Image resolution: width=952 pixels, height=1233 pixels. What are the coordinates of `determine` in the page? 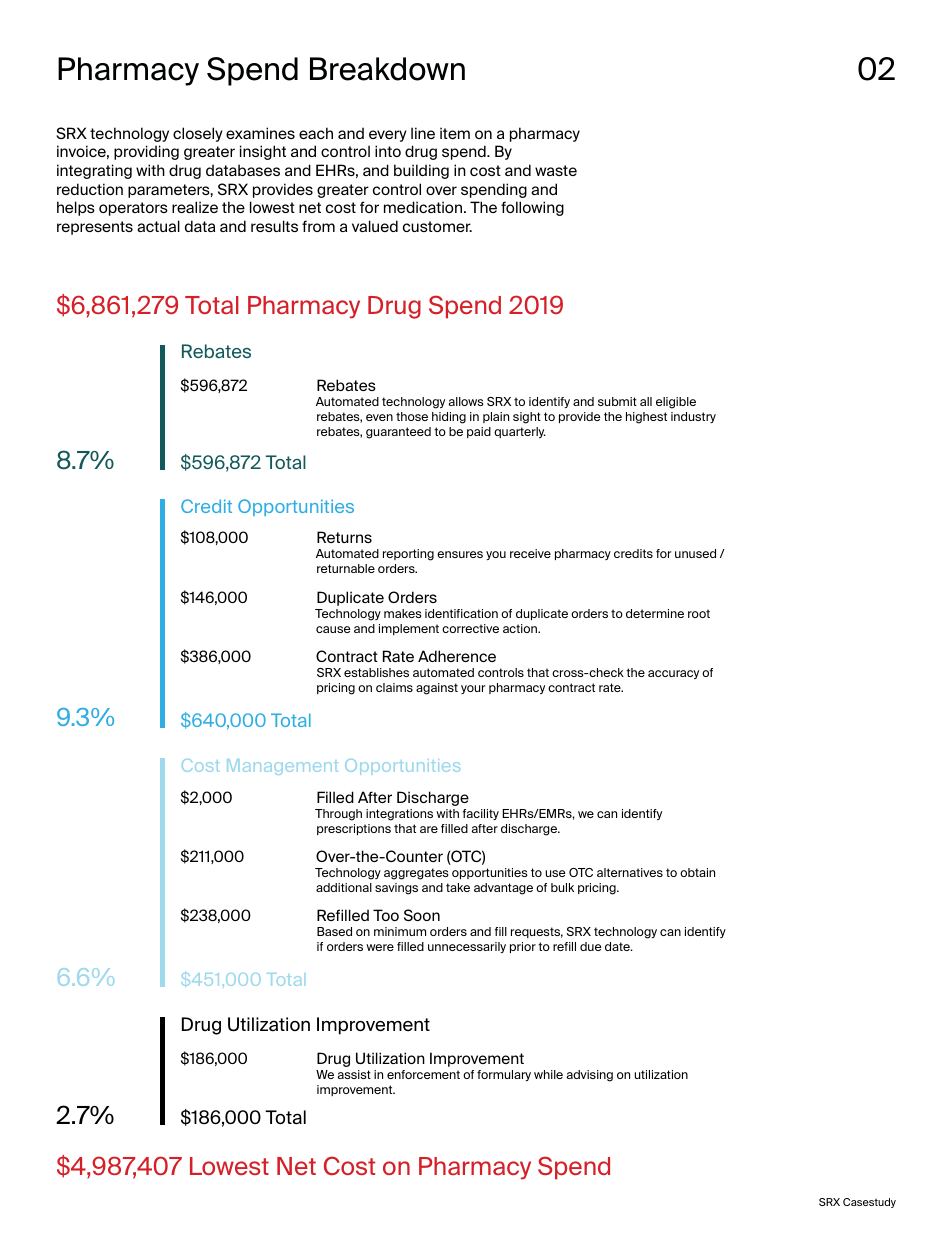 It's located at (655, 613).
